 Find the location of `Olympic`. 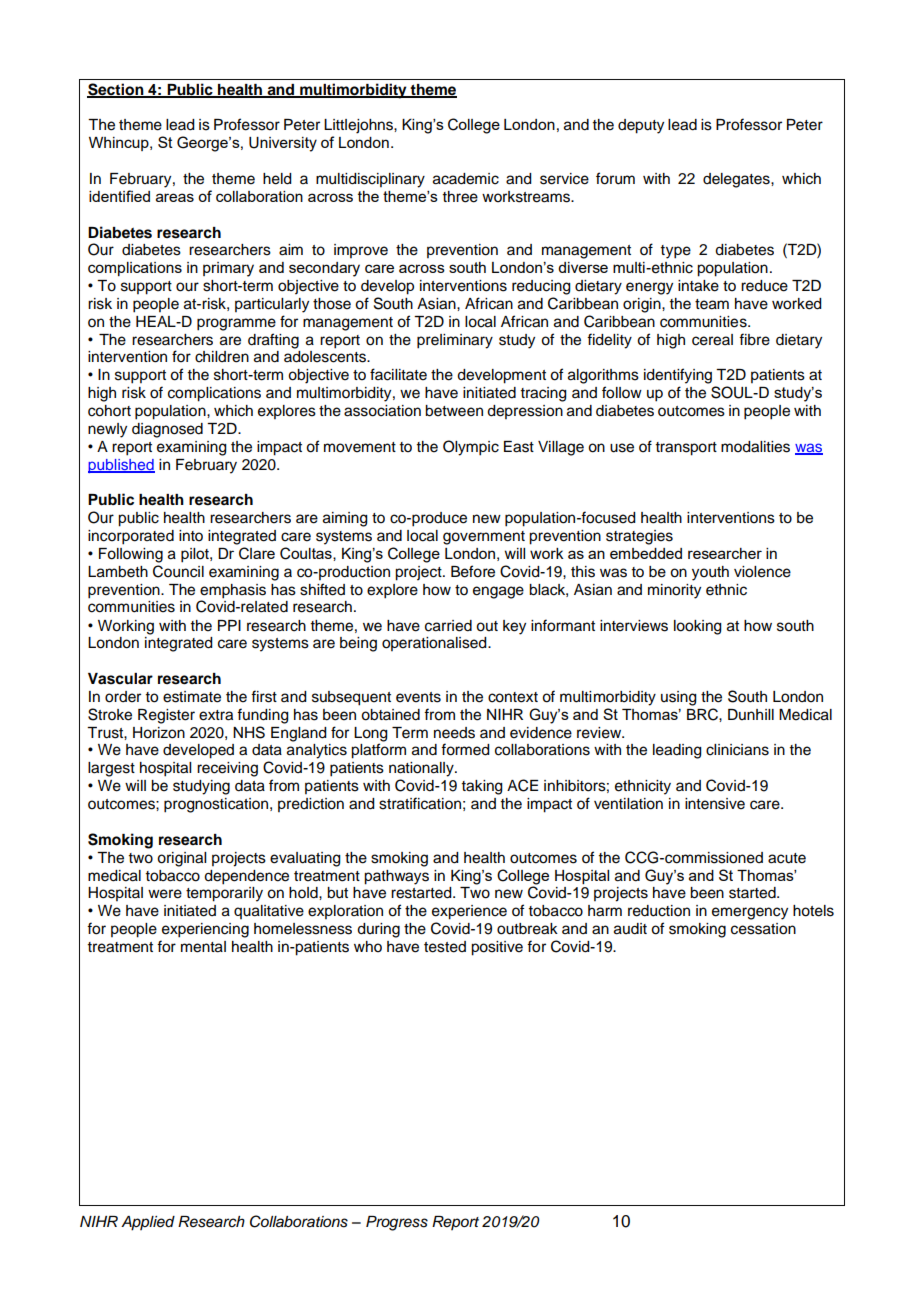

Olympic is located at coordinates (471, 448).
